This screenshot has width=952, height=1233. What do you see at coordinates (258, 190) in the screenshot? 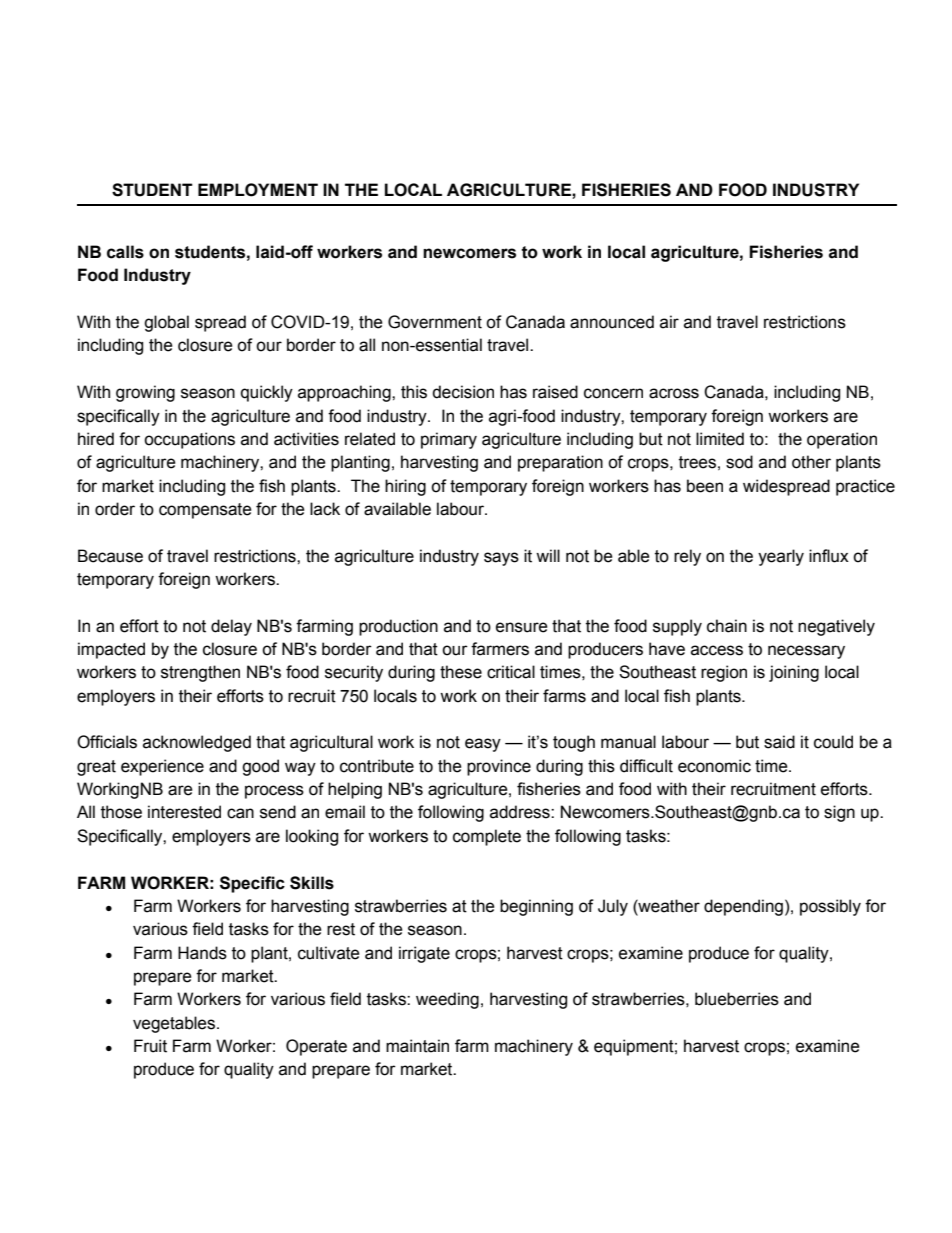
I see `EMPLOYMENT` at bounding box center [258, 190].
